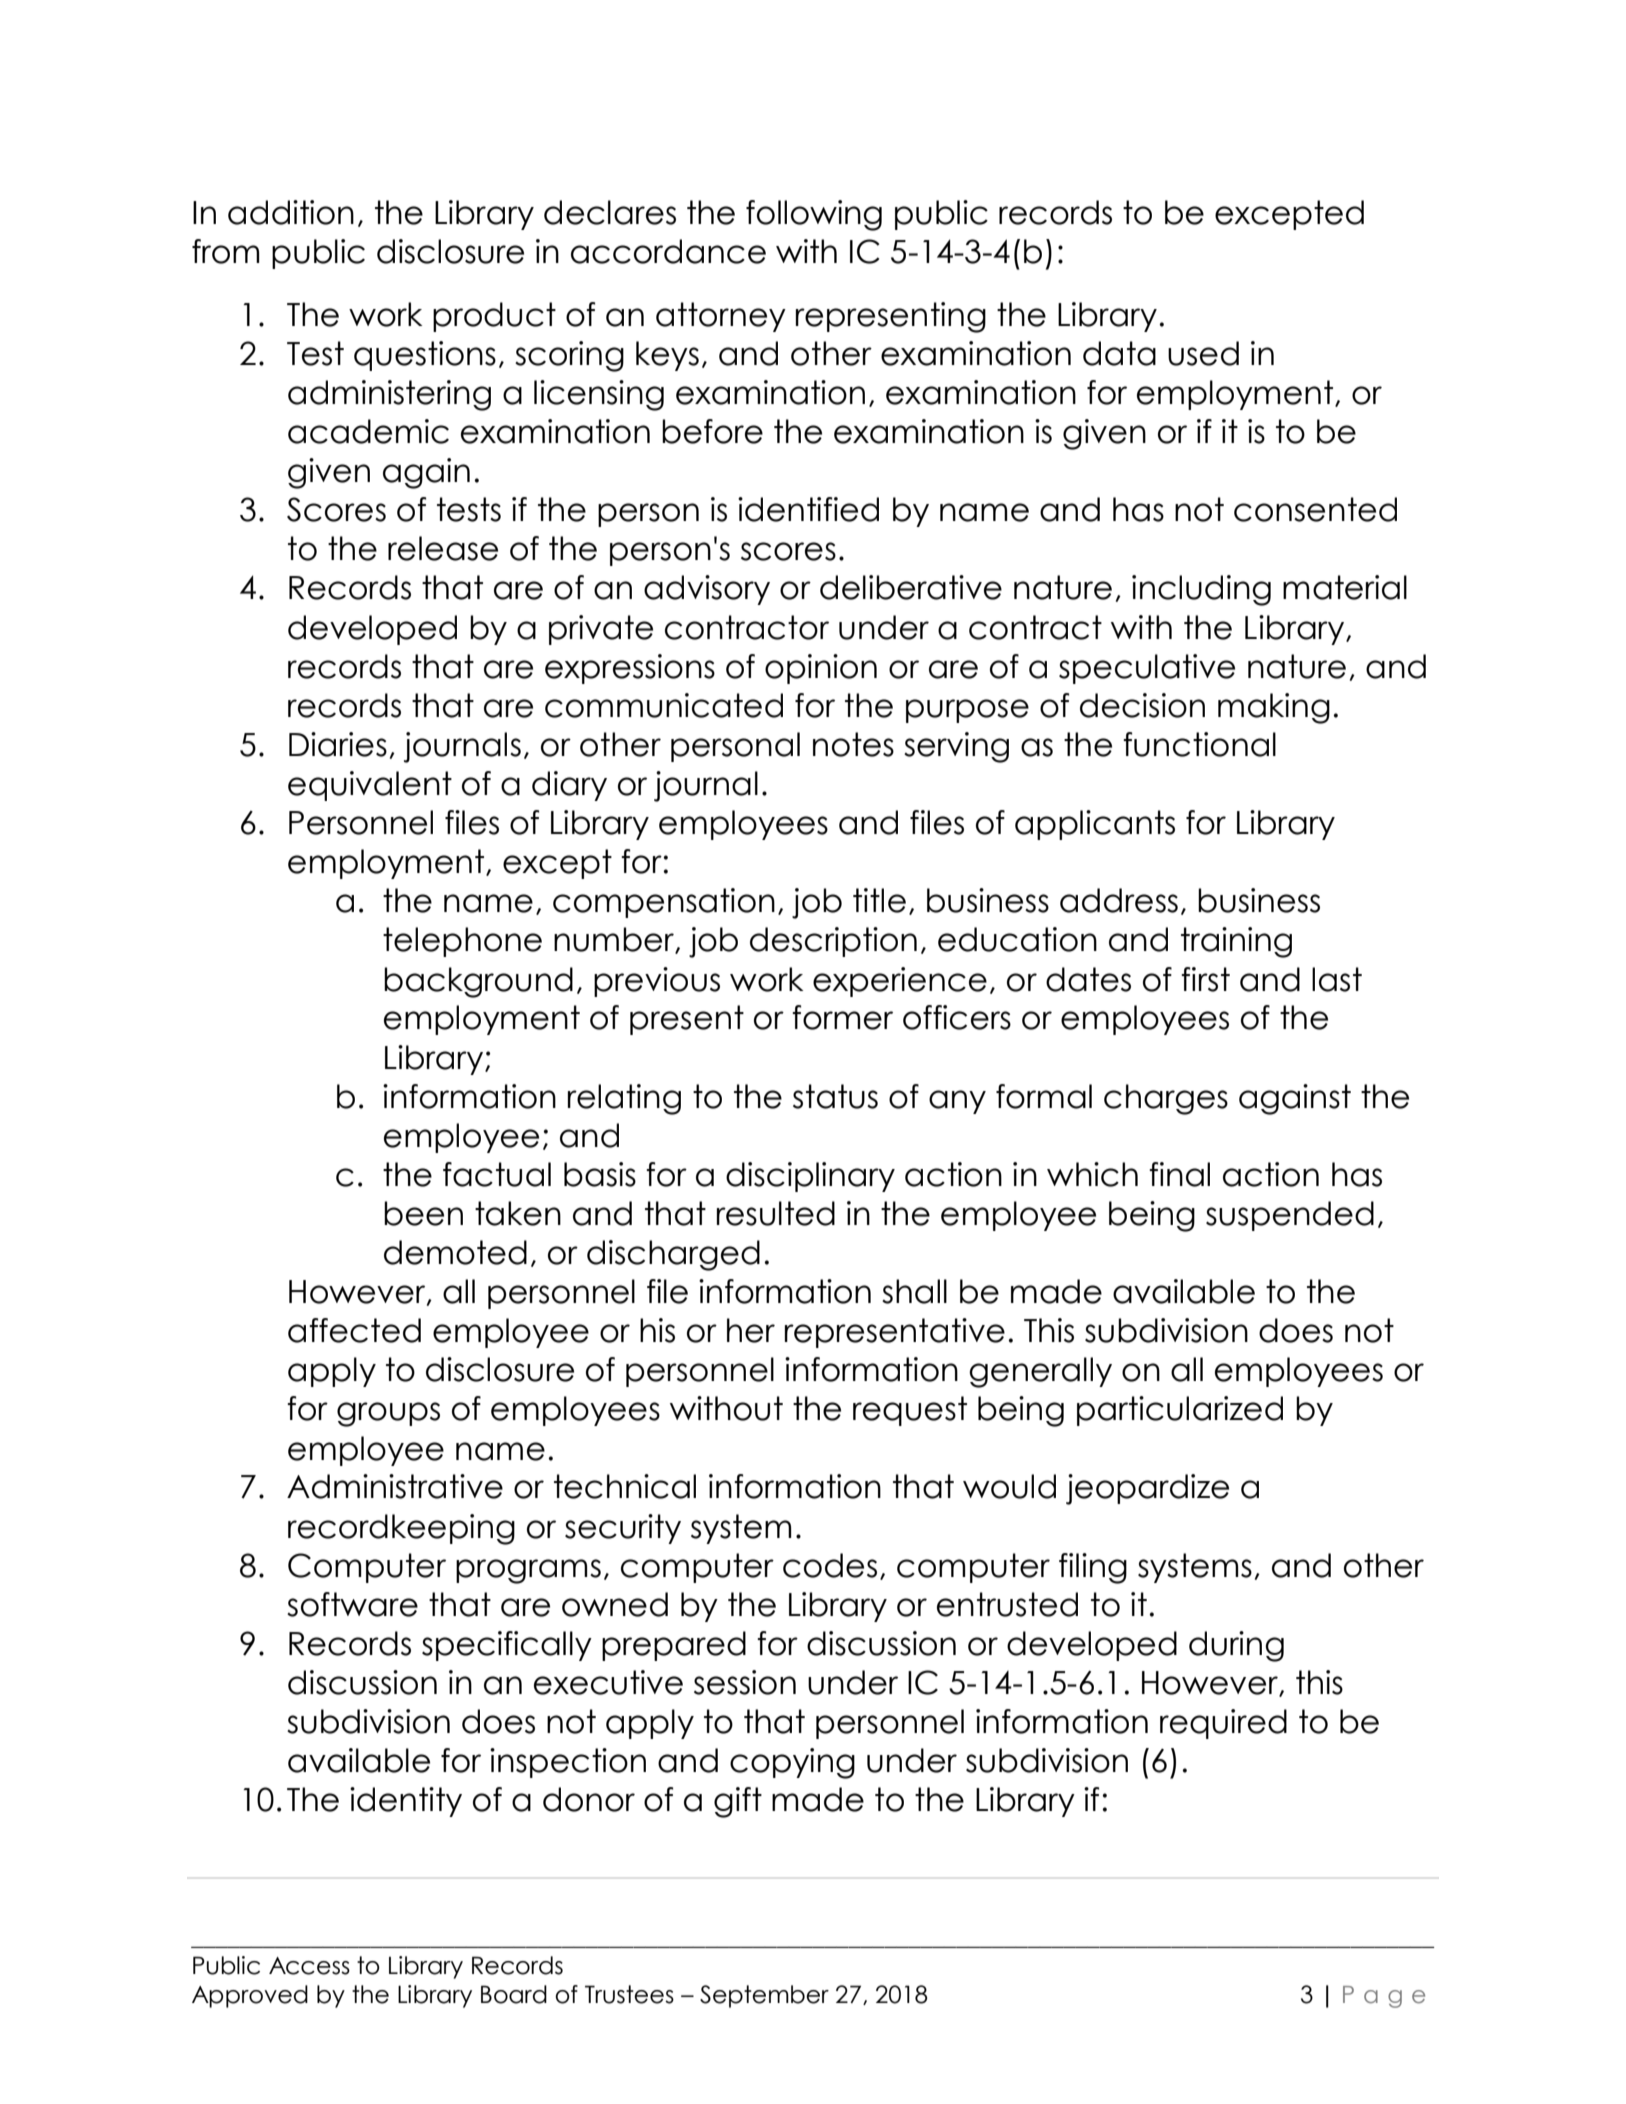 This image has width=1626, height=2104. Describe the element at coordinates (1166, 1099) in the image. I see `charges` at that location.
